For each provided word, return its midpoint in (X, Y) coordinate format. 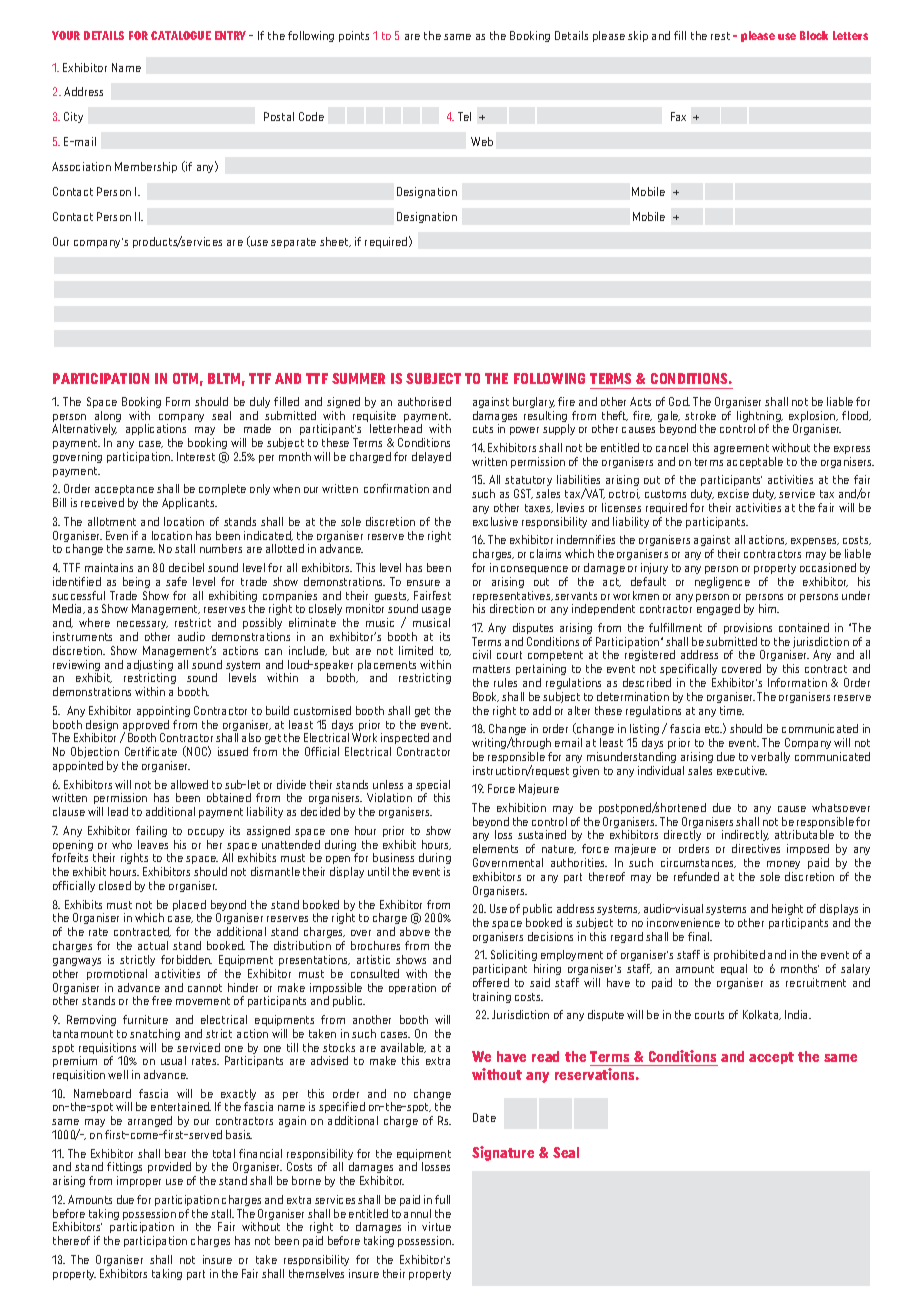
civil (482, 654)
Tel (464, 116)
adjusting (150, 667)
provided (169, 1167)
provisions (748, 628)
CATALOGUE (181, 35)
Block (814, 35)
